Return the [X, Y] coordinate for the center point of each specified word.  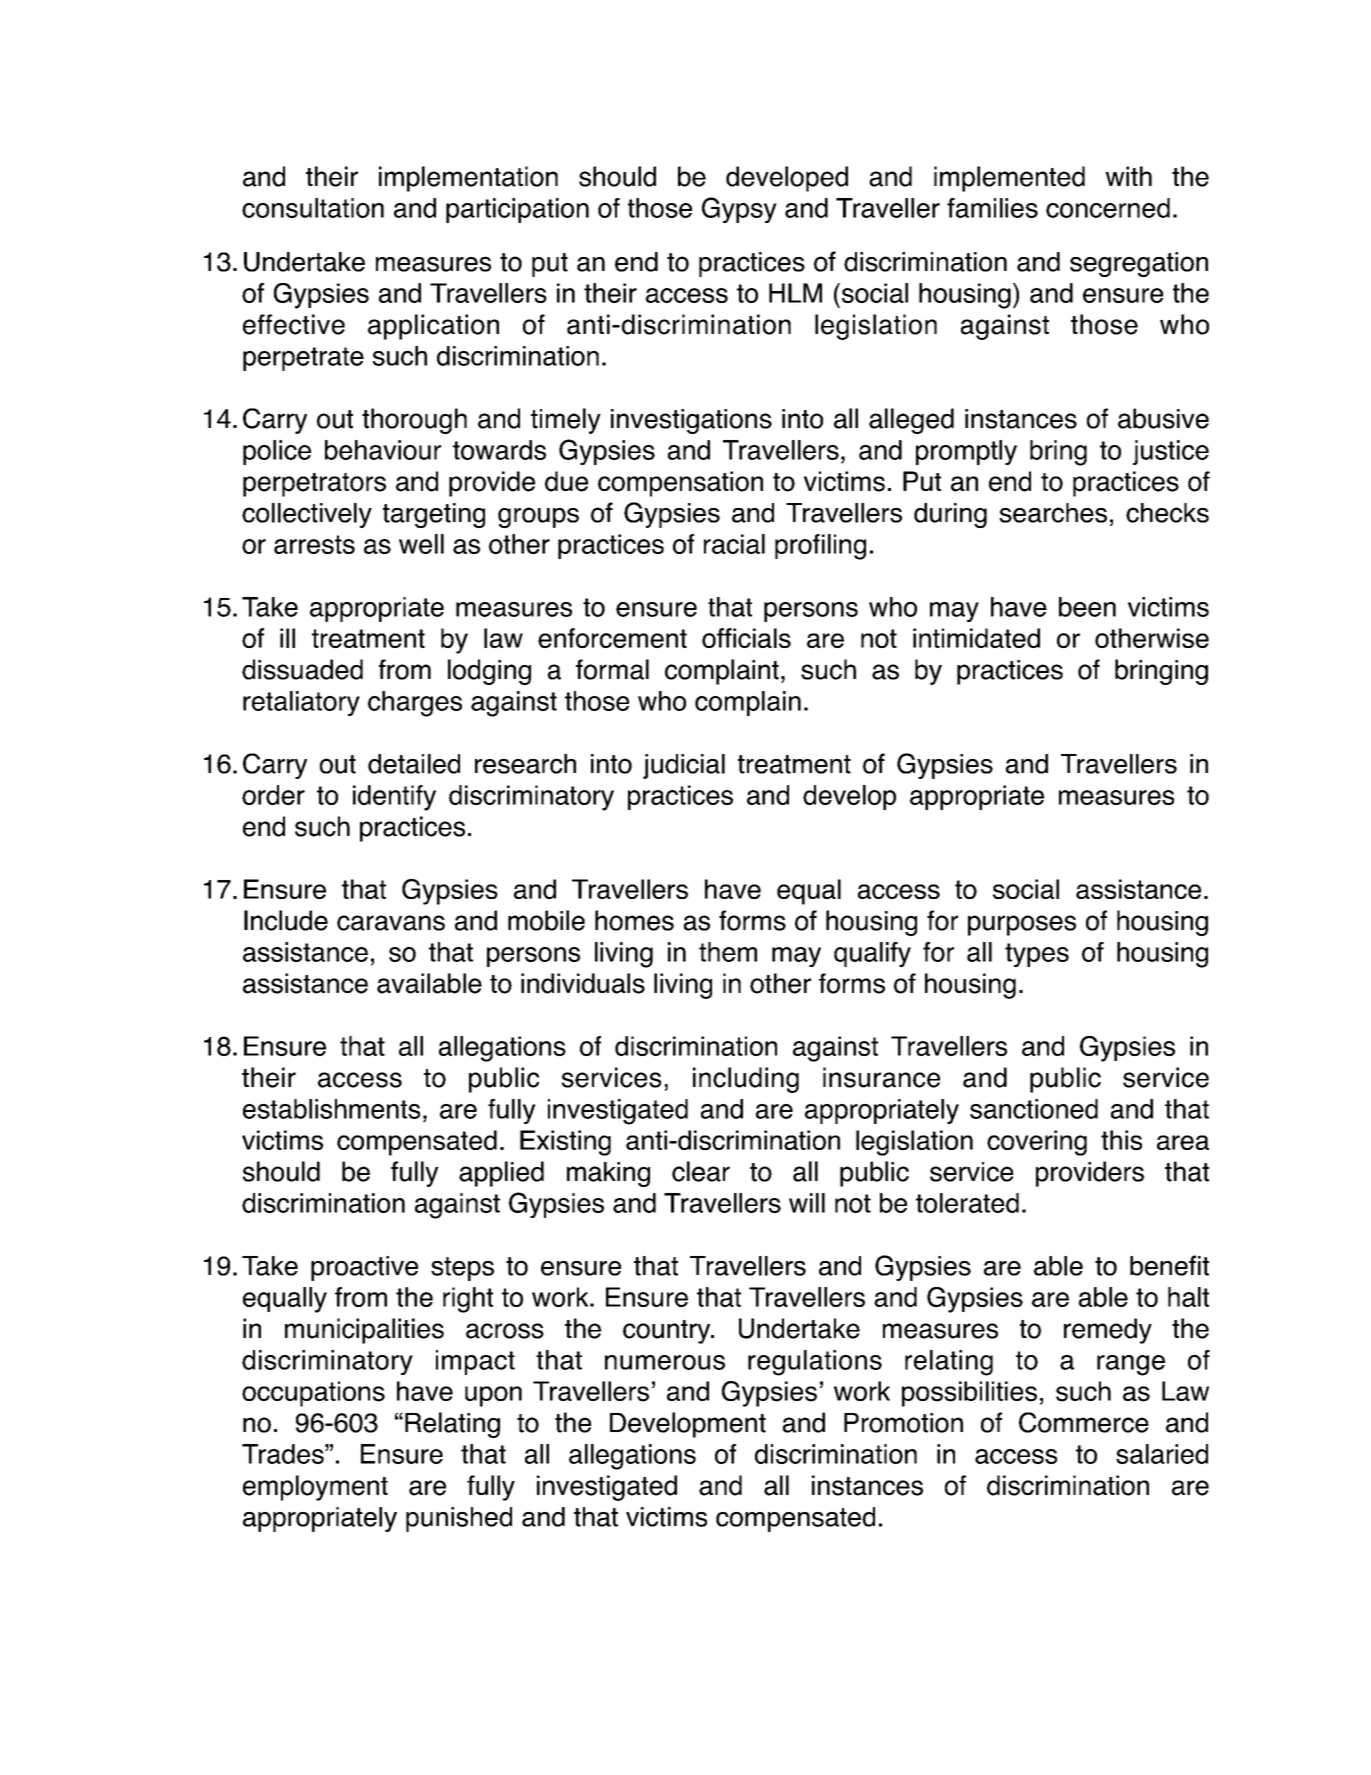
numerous [665, 1362]
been [1087, 607]
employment [315, 1488]
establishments [331, 1109]
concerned [1108, 208]
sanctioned [1034, 1109]
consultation [313, 208]
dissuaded [302, 669]
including [746, 1080]
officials [746, 638]
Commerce [1084, 1422]
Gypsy [739, 210]
